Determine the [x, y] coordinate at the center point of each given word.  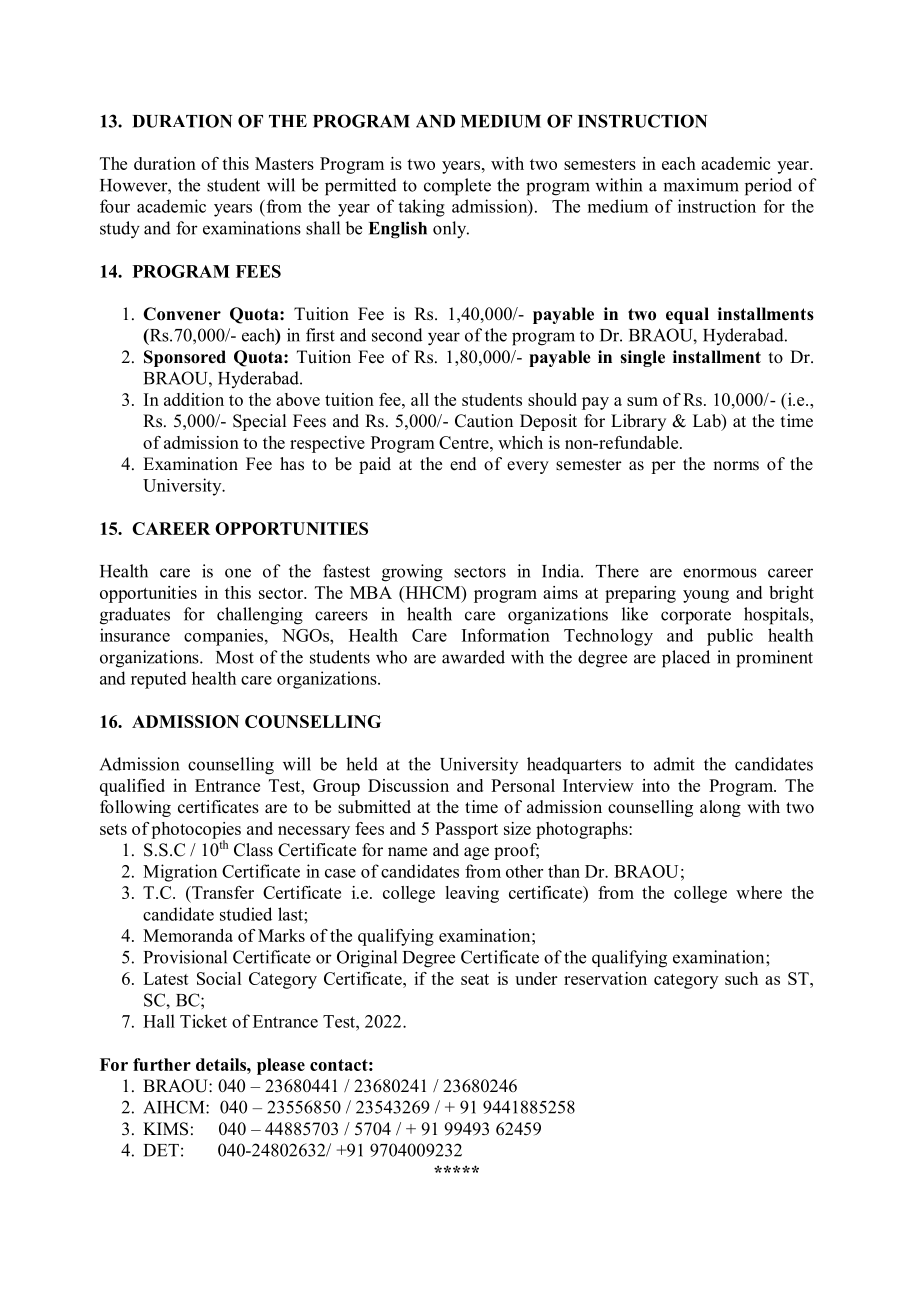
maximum [701, 185]
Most [235, 657]
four [115, 206]
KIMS [165, 1129]
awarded [473, 657]
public [730, 637]
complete [457, 187]
